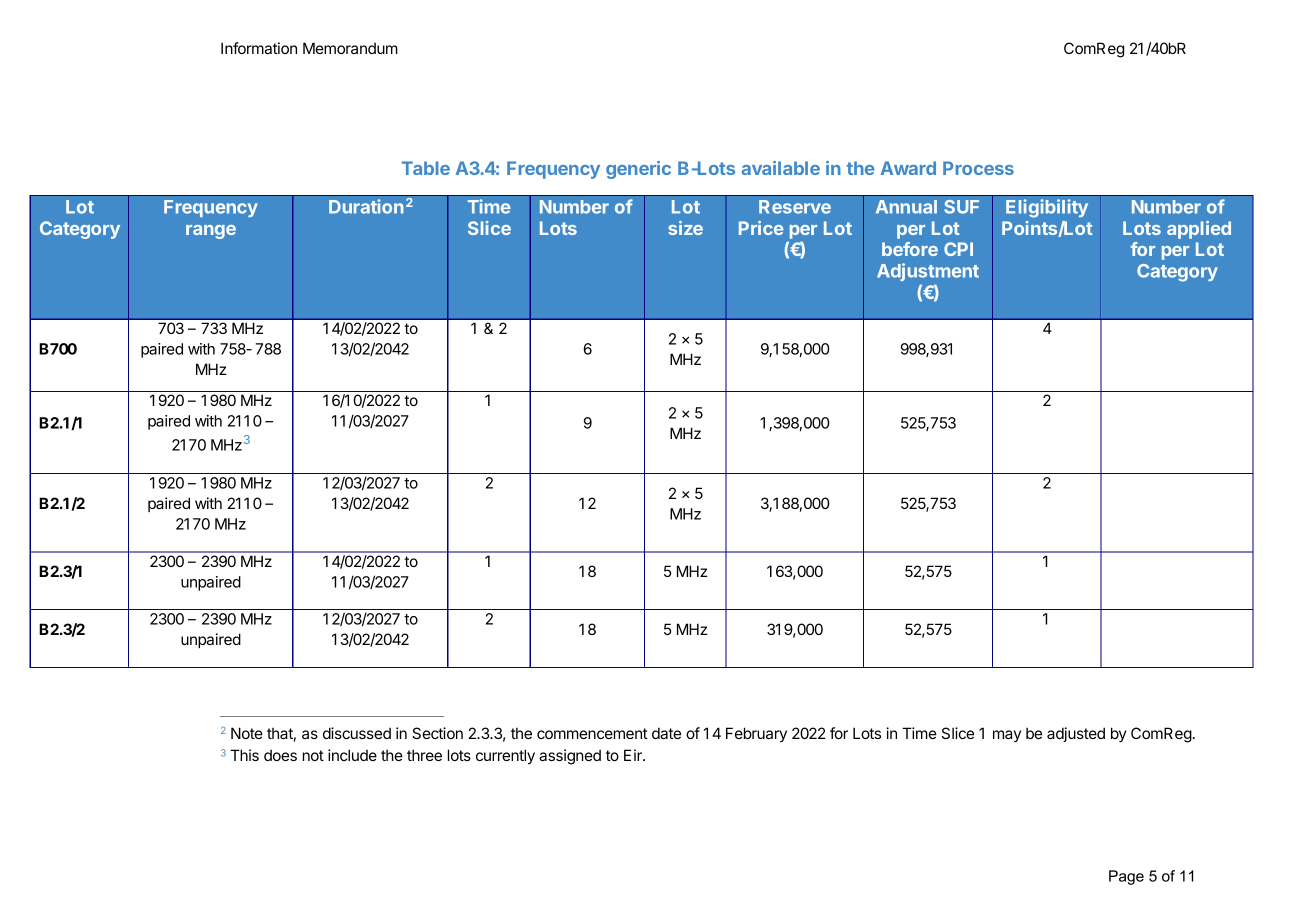 The height and width of the screenshot is (924, 1308). What do you see at coordinates (634, 755) in the screenshot?
I see `Eir` at bounding box center [634, 755].
